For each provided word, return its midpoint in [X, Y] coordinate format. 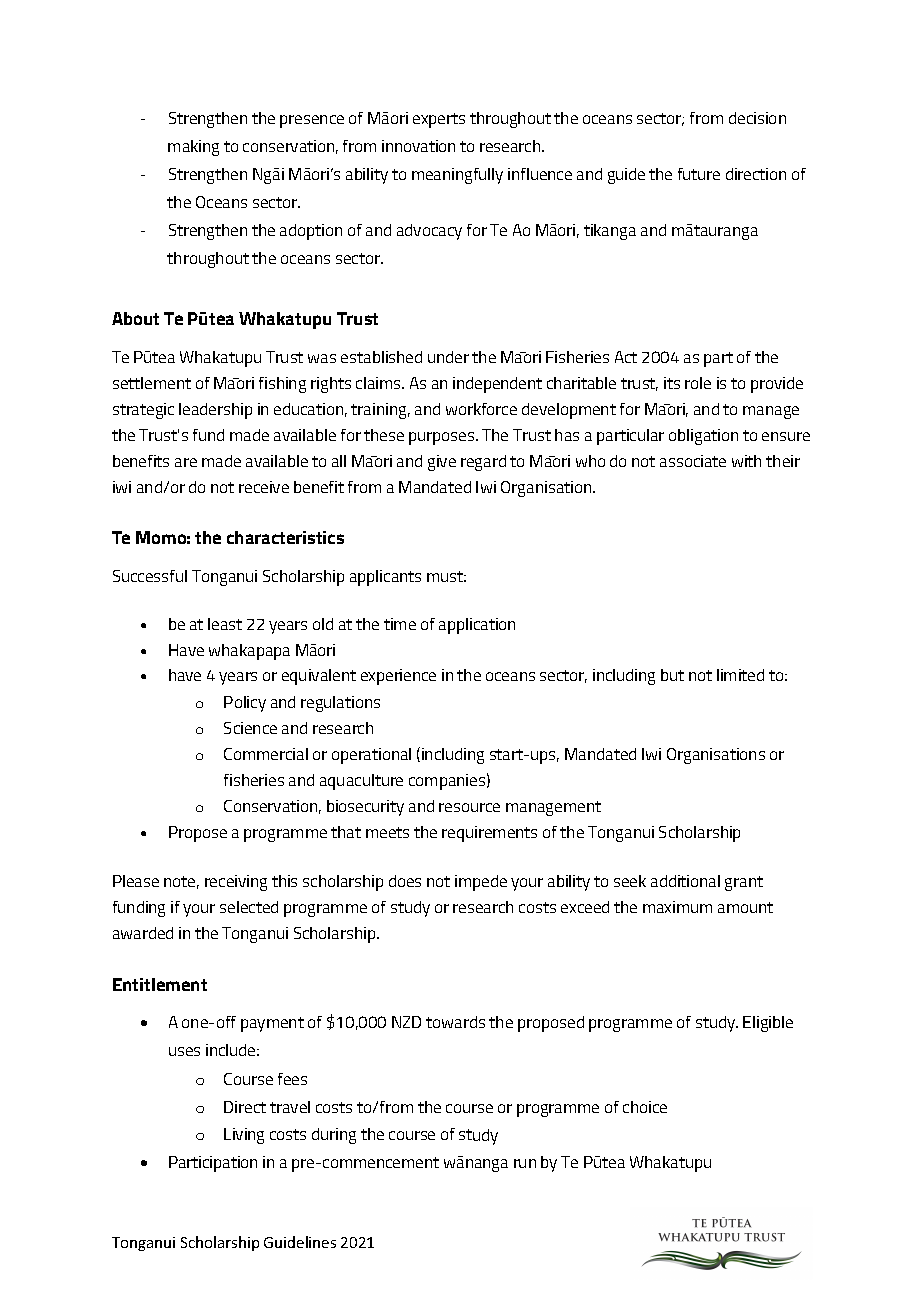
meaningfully [457, 176]
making [193, 148]
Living [244, 1136]
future [699, 174]
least [225, 624]
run [525, 1163]
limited [740, 675]
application [477, 626]
